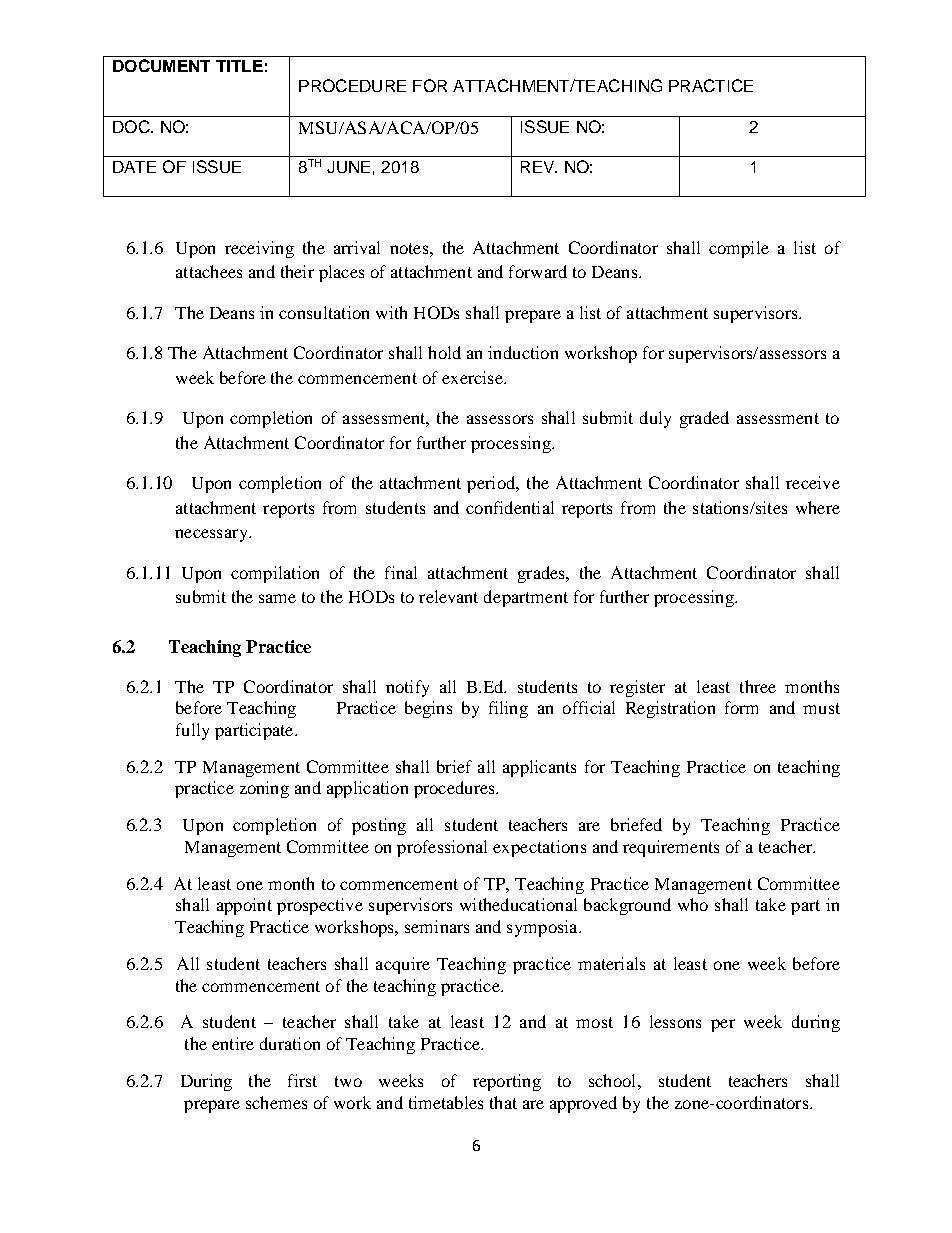 This image has width=952, height=1233. Describe the element at coordinates (233, 1043) in the image. I see `entire` at that location.
